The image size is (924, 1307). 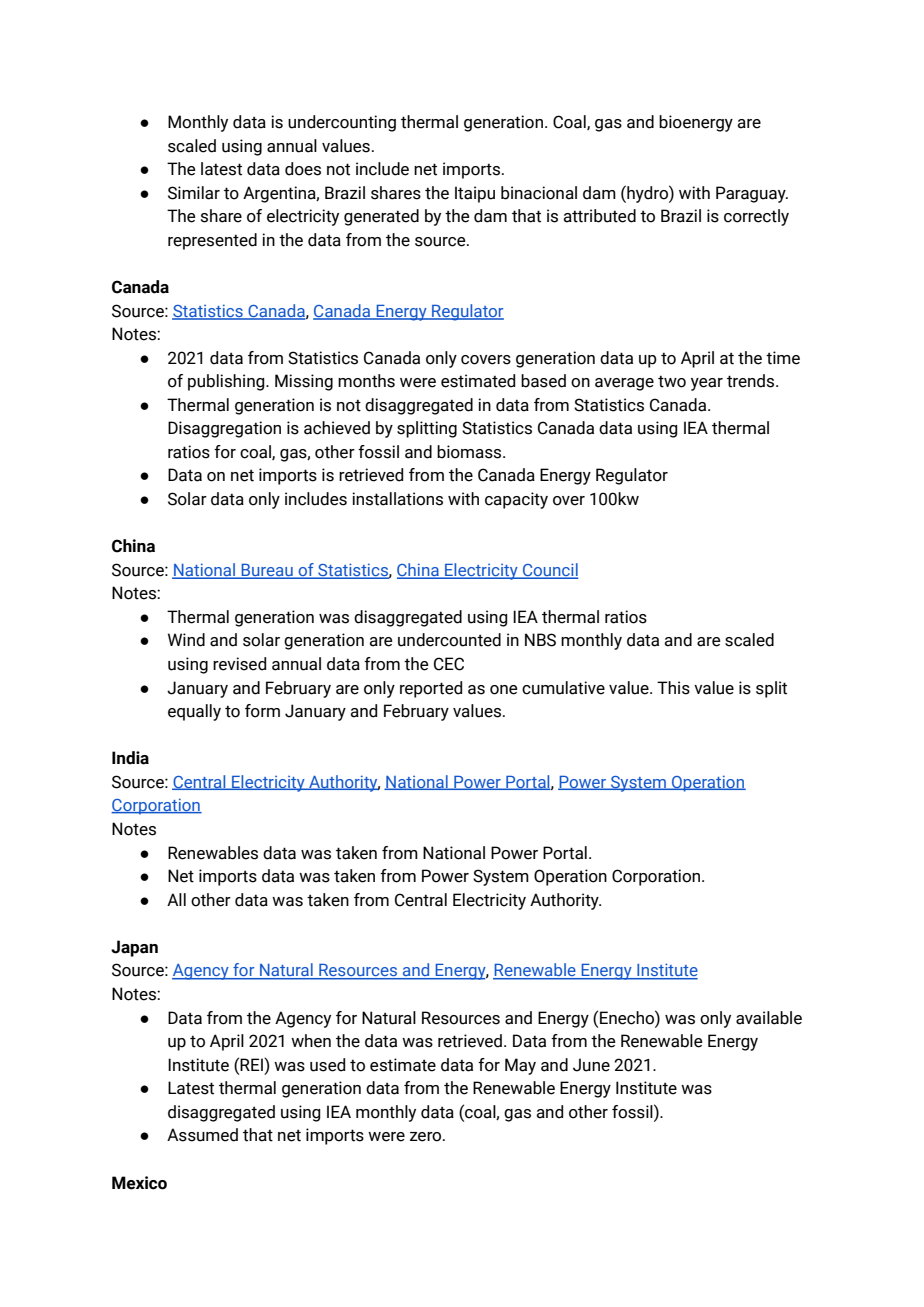 What do you see at coordinates (431, 689) in the screenshot?
I see `reported` at bounding box center [431, 689].
